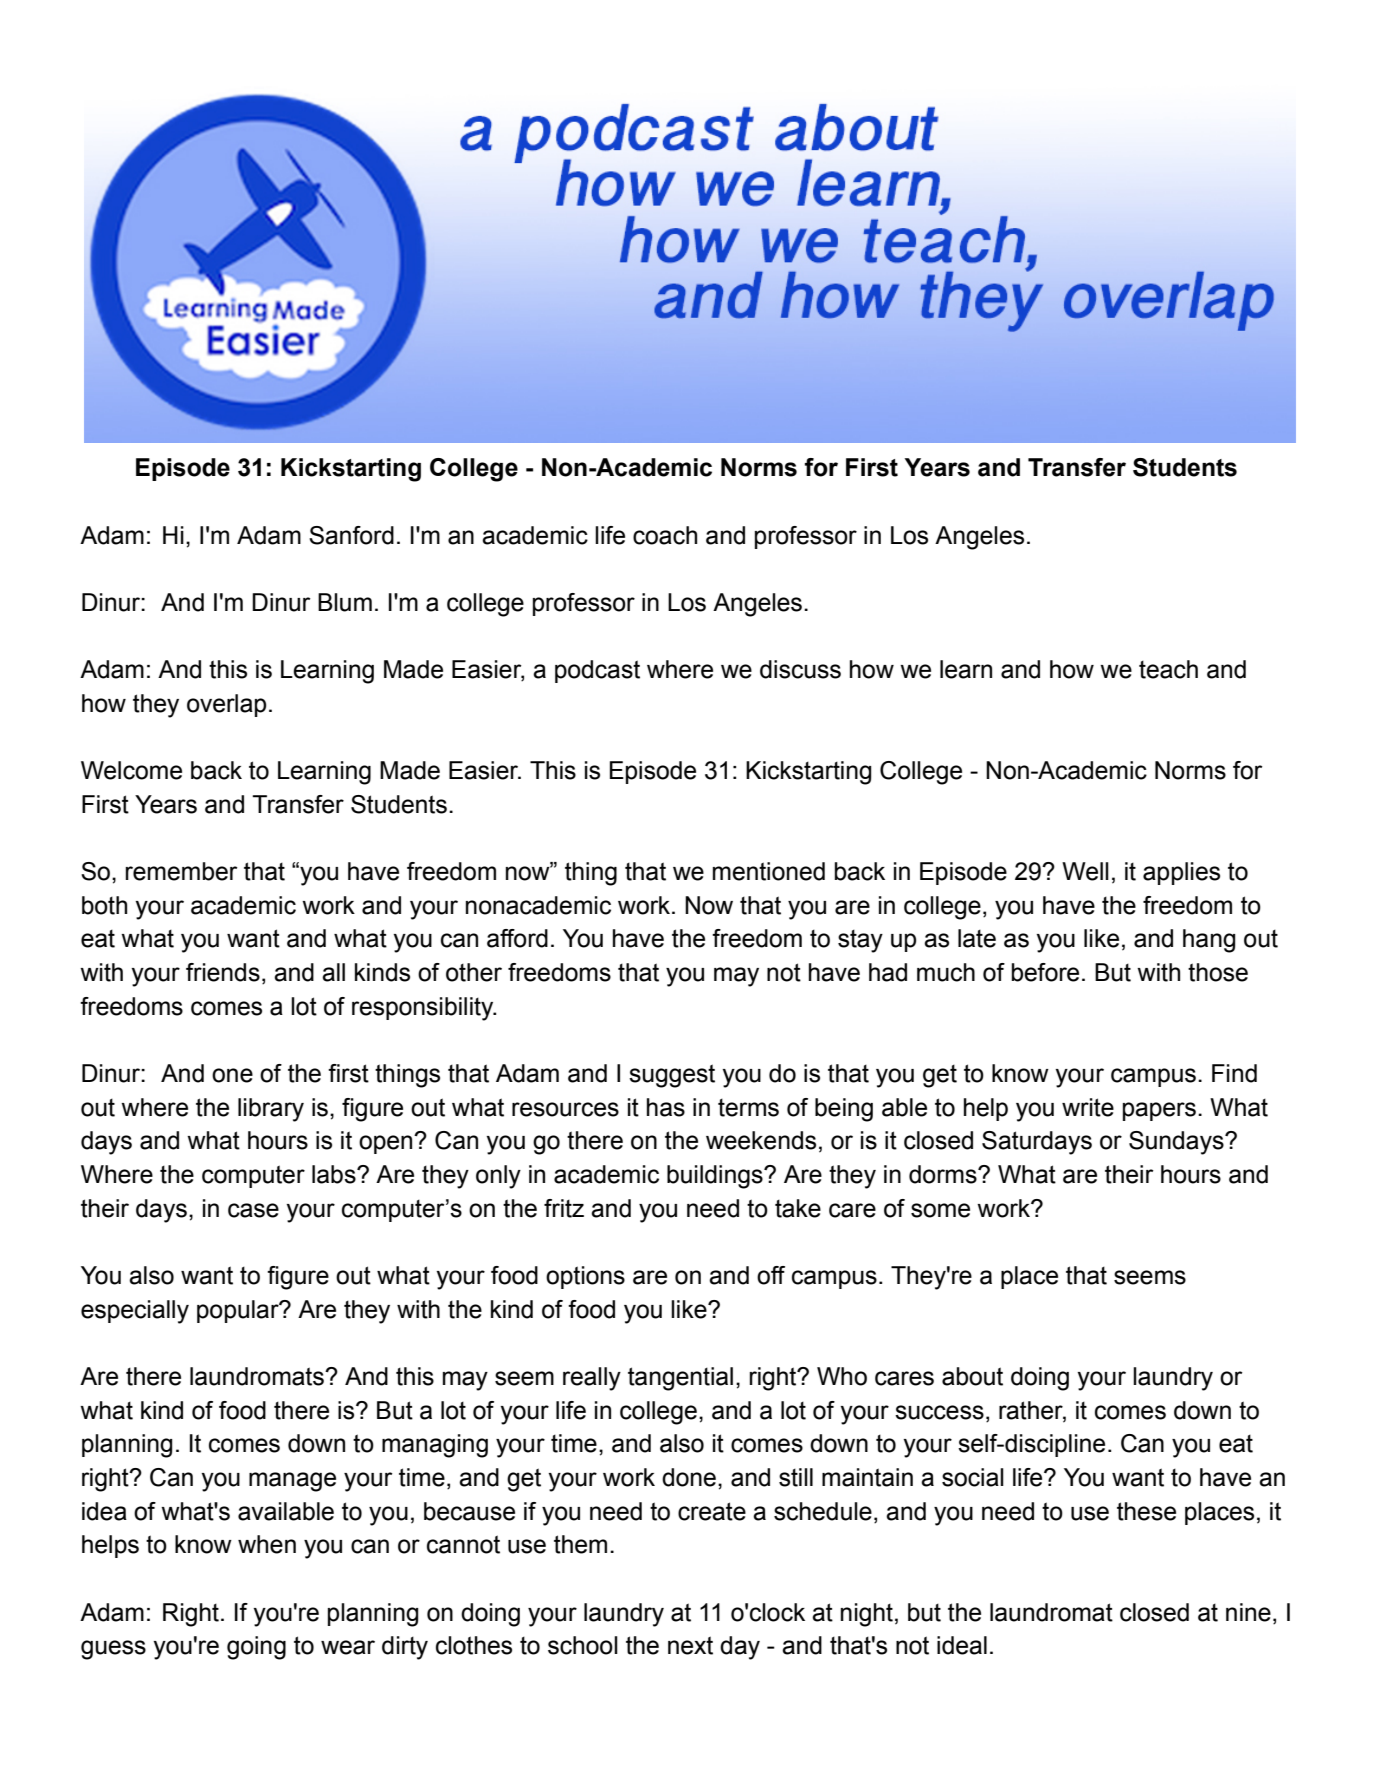 This screenshot has width=1373, height=1777. I want to click on mentioned, so click(769, 871).
